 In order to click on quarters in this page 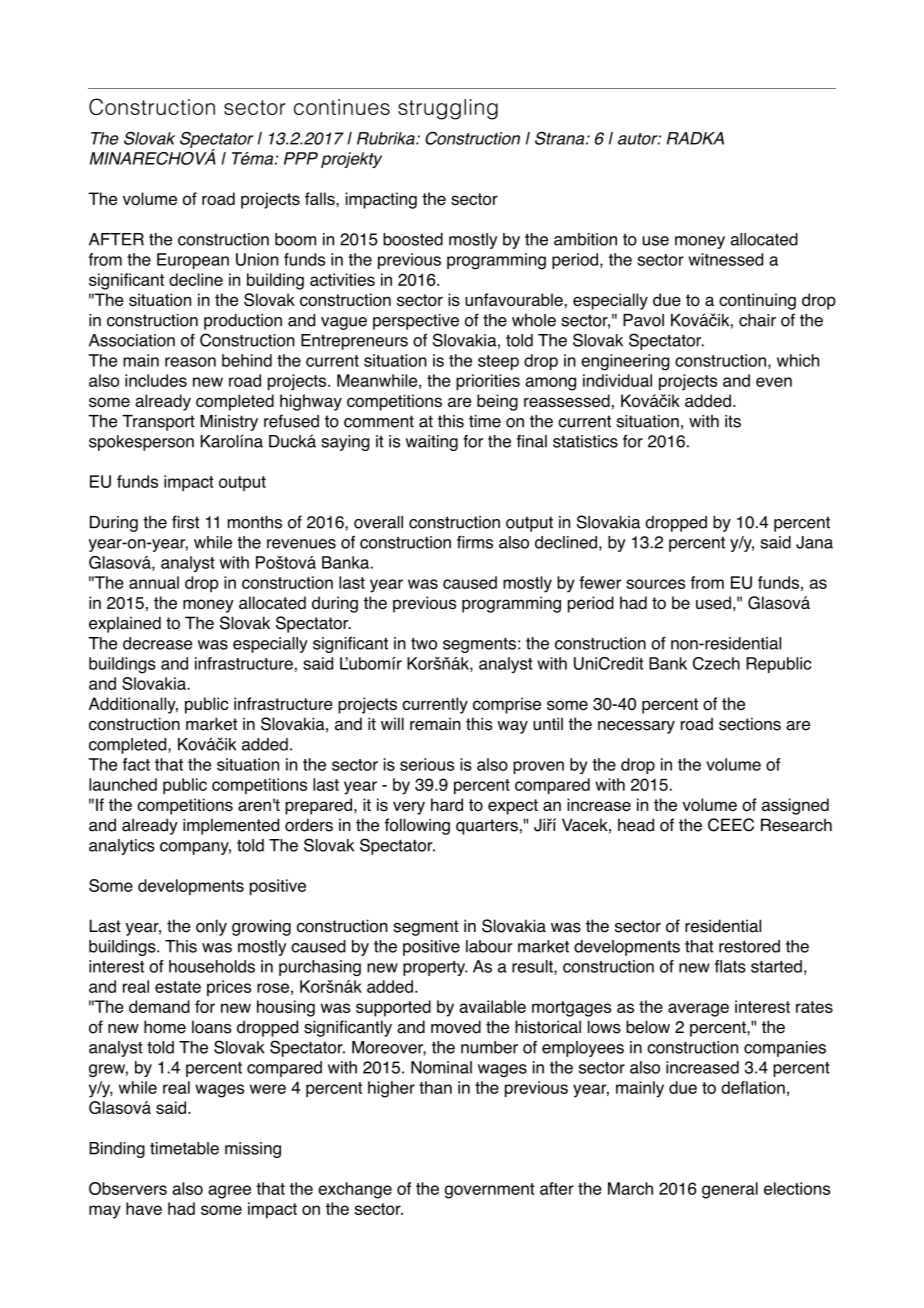, I will do `click(487, 827)`.
